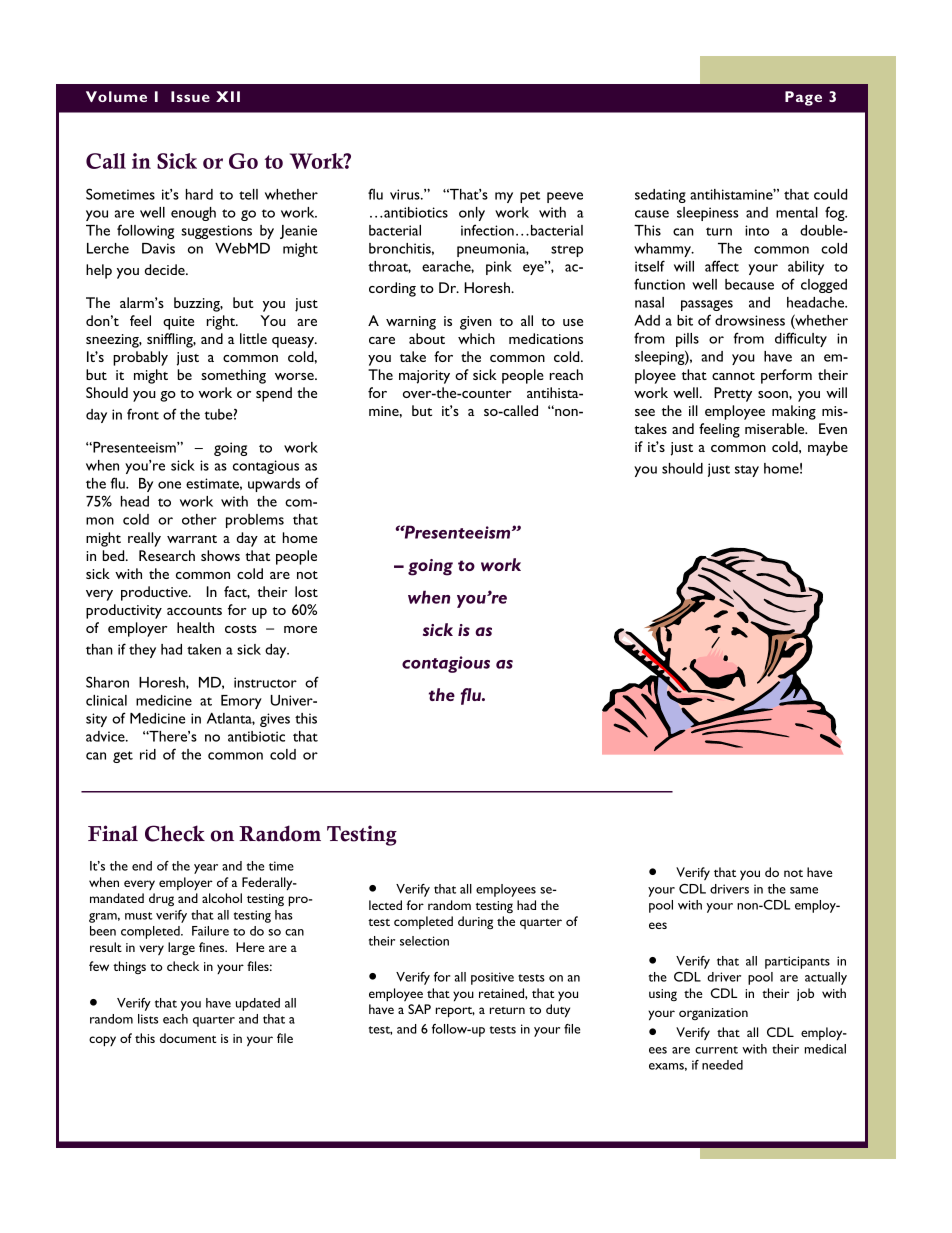 The height and width of the page is (1233, 952). What do you see at coordinates (803, 98) in the page?
I see `Page` at bounding box center [803, 98].
